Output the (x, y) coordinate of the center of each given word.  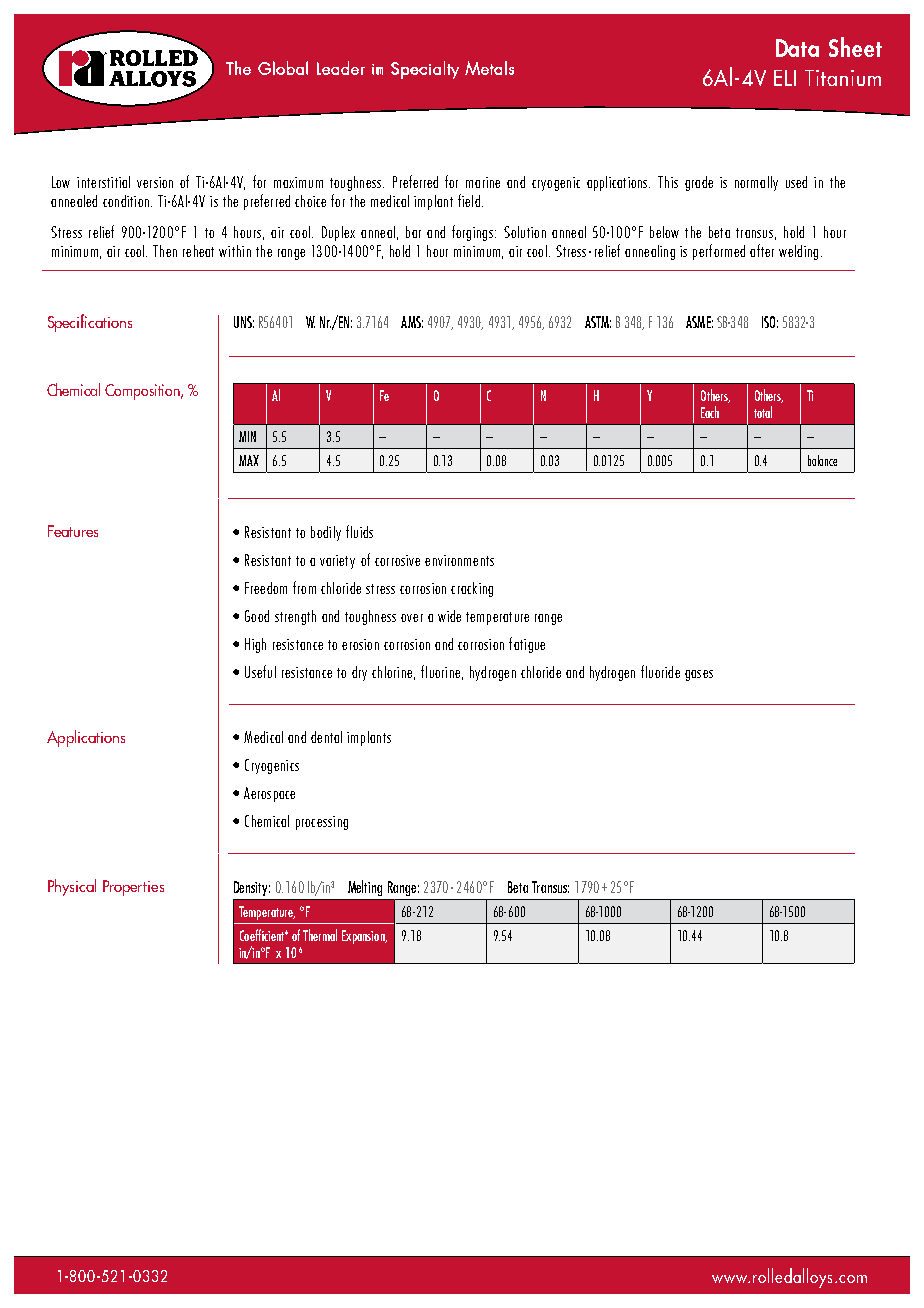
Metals (489, 68)
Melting (365, 888)
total (763, 412)
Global (283, 68)
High (255, 645)
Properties (133, 888)
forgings (472, 233)
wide (449, 616)
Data (797, 48)
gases (699, 675)
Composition (143, 392)
